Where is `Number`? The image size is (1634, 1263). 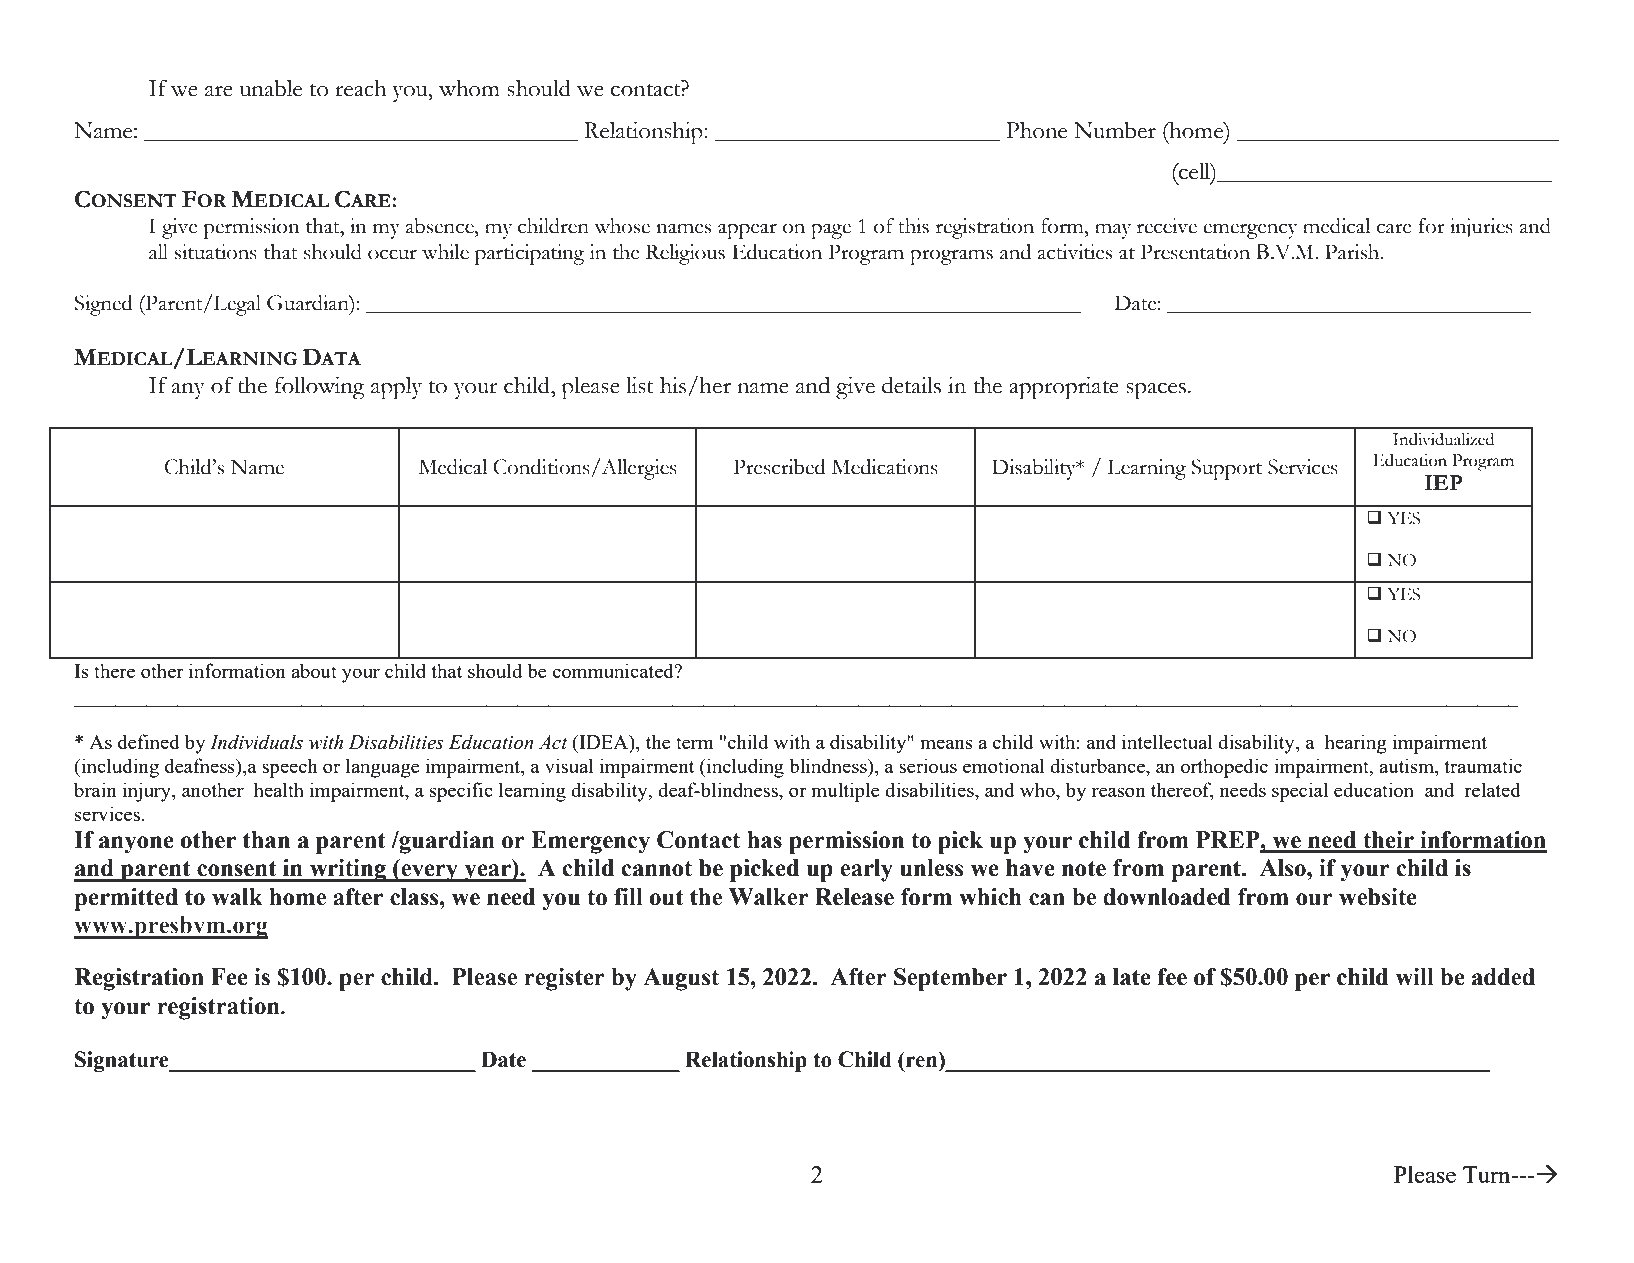 Number is located at coordinates (1115, 130).
